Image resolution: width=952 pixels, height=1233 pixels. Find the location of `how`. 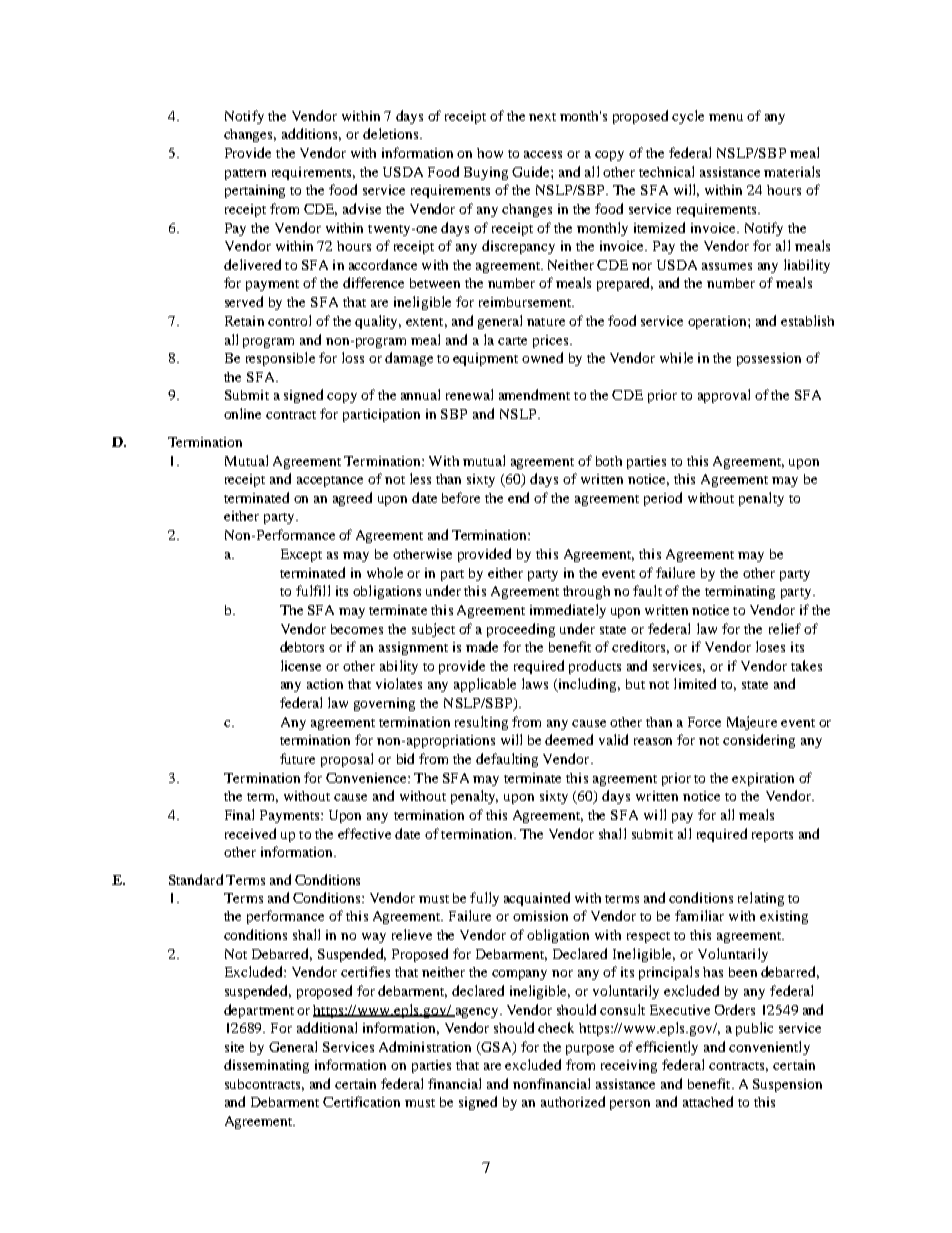

how is located at coordinates (490, 153).
